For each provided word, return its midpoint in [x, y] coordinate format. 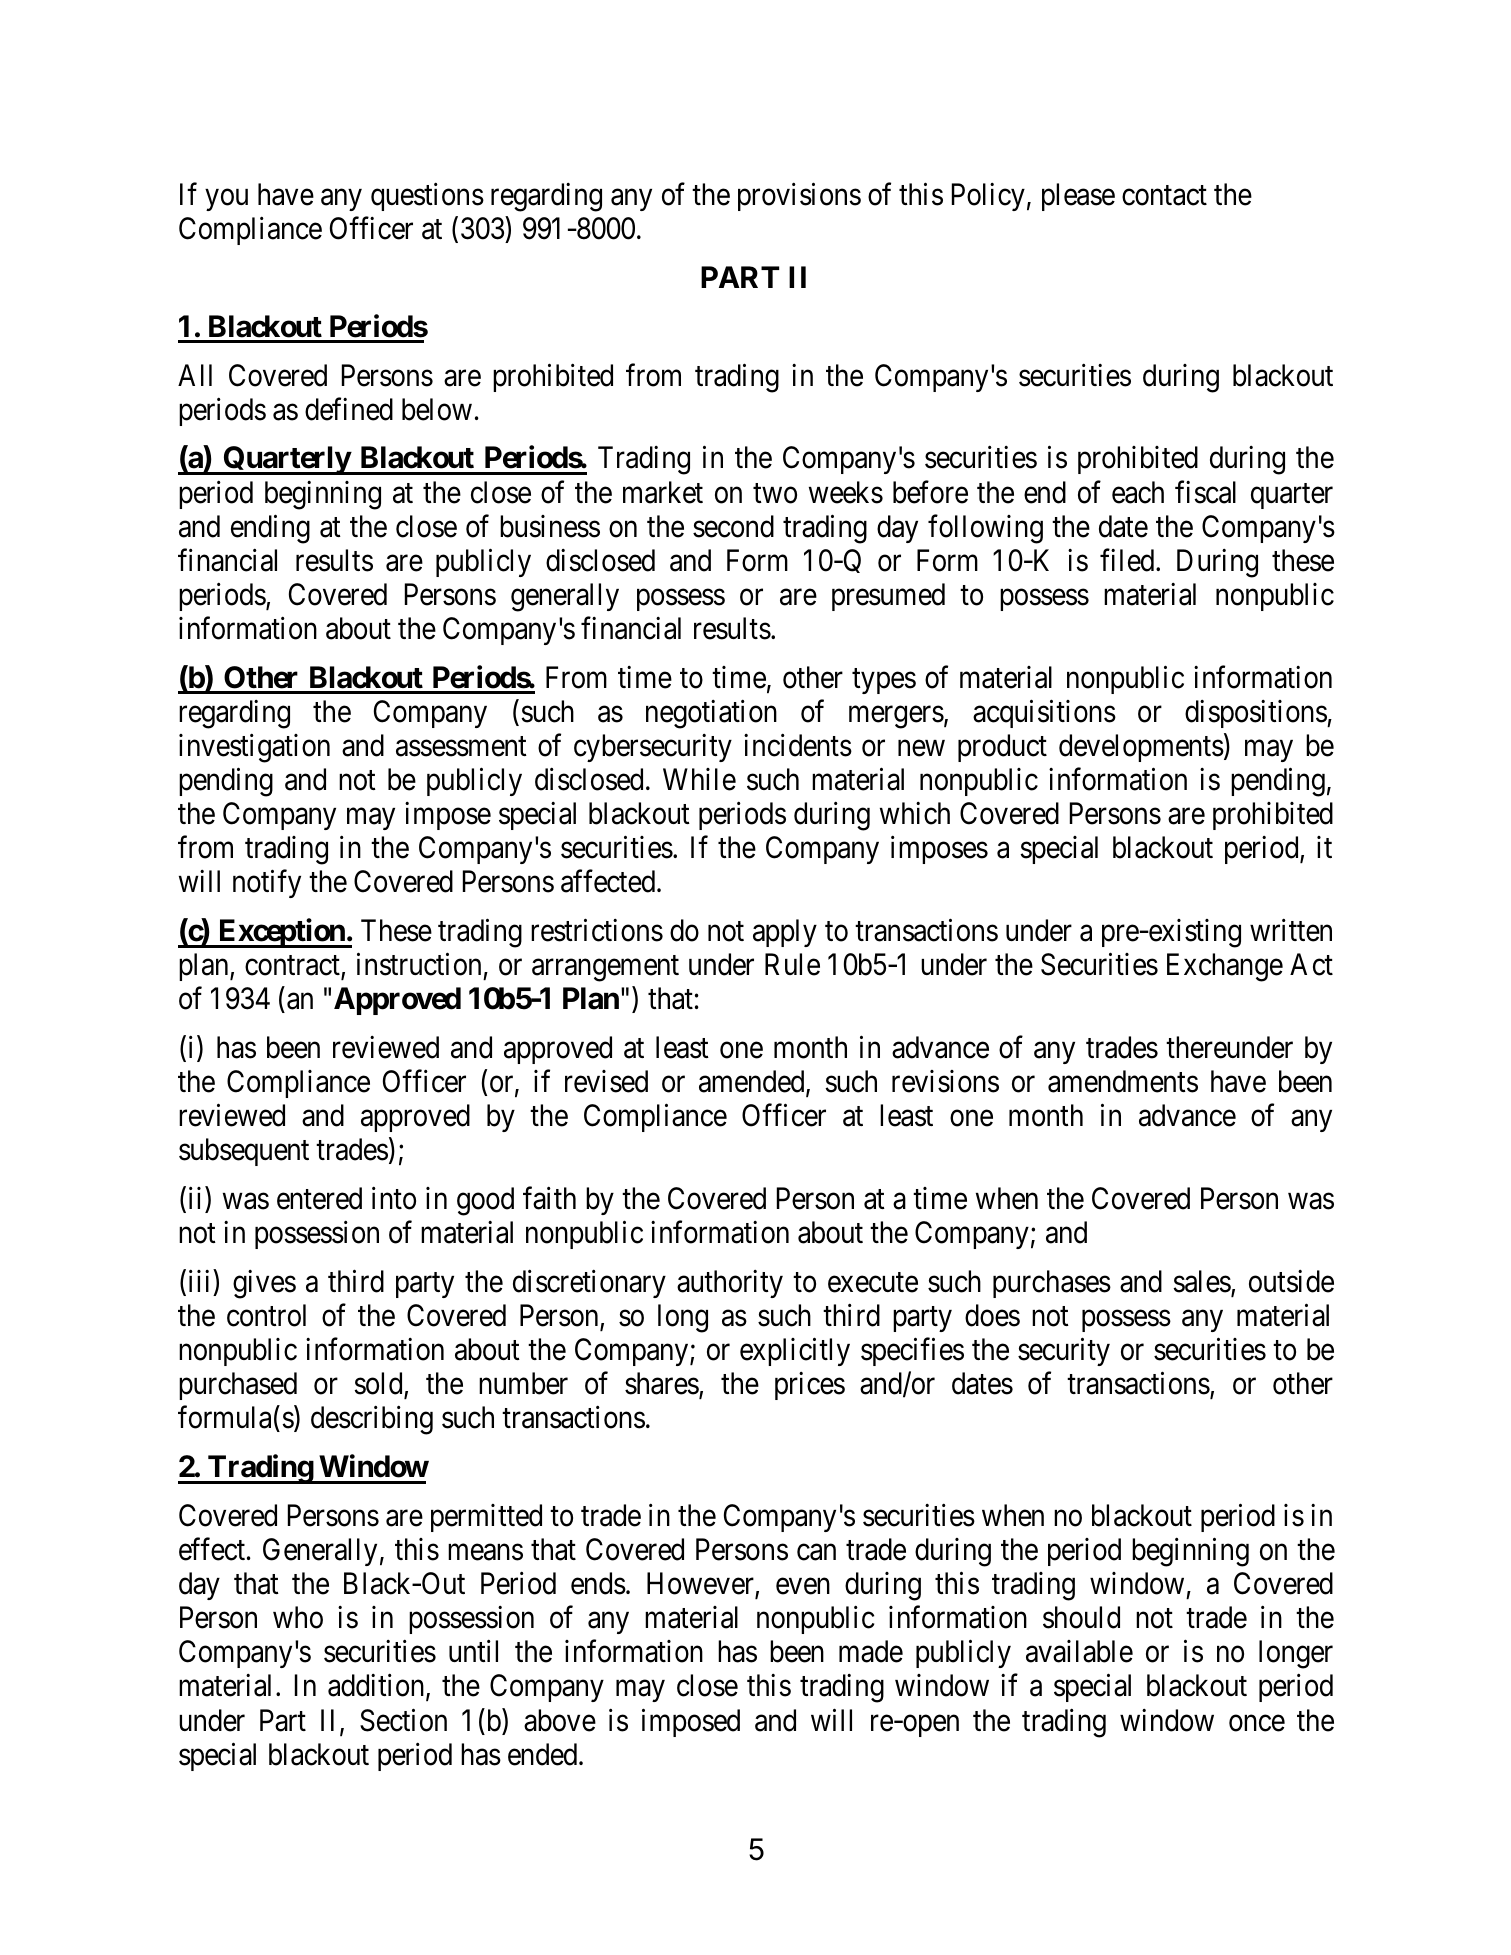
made [871, 1651]
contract [293, 967]
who [298, 1617]
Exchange [1225, 967]
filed [1128, 560]
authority [730, 1284]
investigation [254, 748]
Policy [988, 197]
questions [427, 197]
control [266, 1315]
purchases [1052, 1284]
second [733, 526]
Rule [792, 964]
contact [1164, 196]
